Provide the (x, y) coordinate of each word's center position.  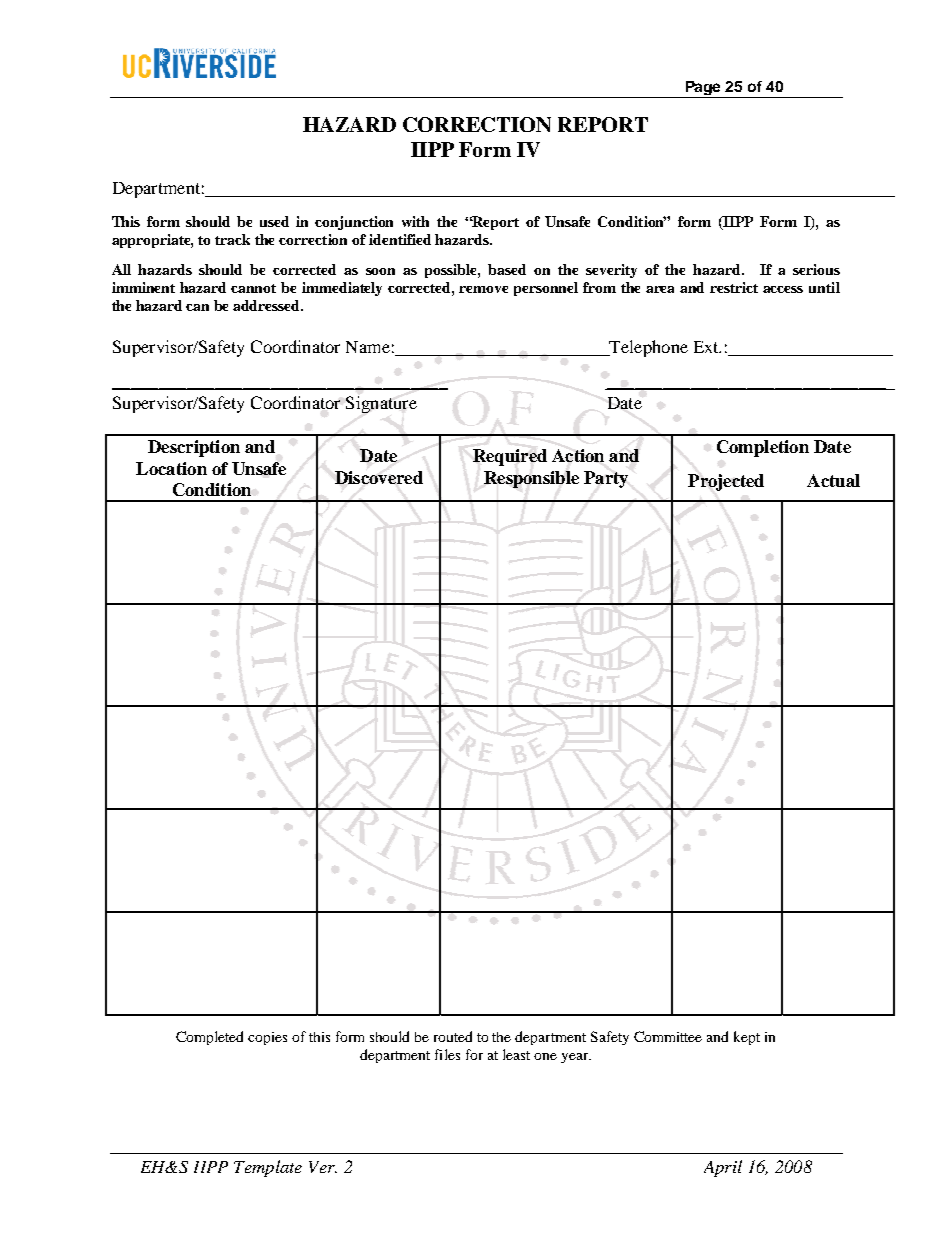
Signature (381, 404)
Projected (726, 482)
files (447, 1054)
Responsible (531, 479)
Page (703, 89)
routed (453, 1036)
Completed (209, 1038)
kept (747, 1038)
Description (194, 448)
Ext (707, 347)
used (274, 221)
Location (171, 468)
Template (268, 1168)
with (415, 221)
